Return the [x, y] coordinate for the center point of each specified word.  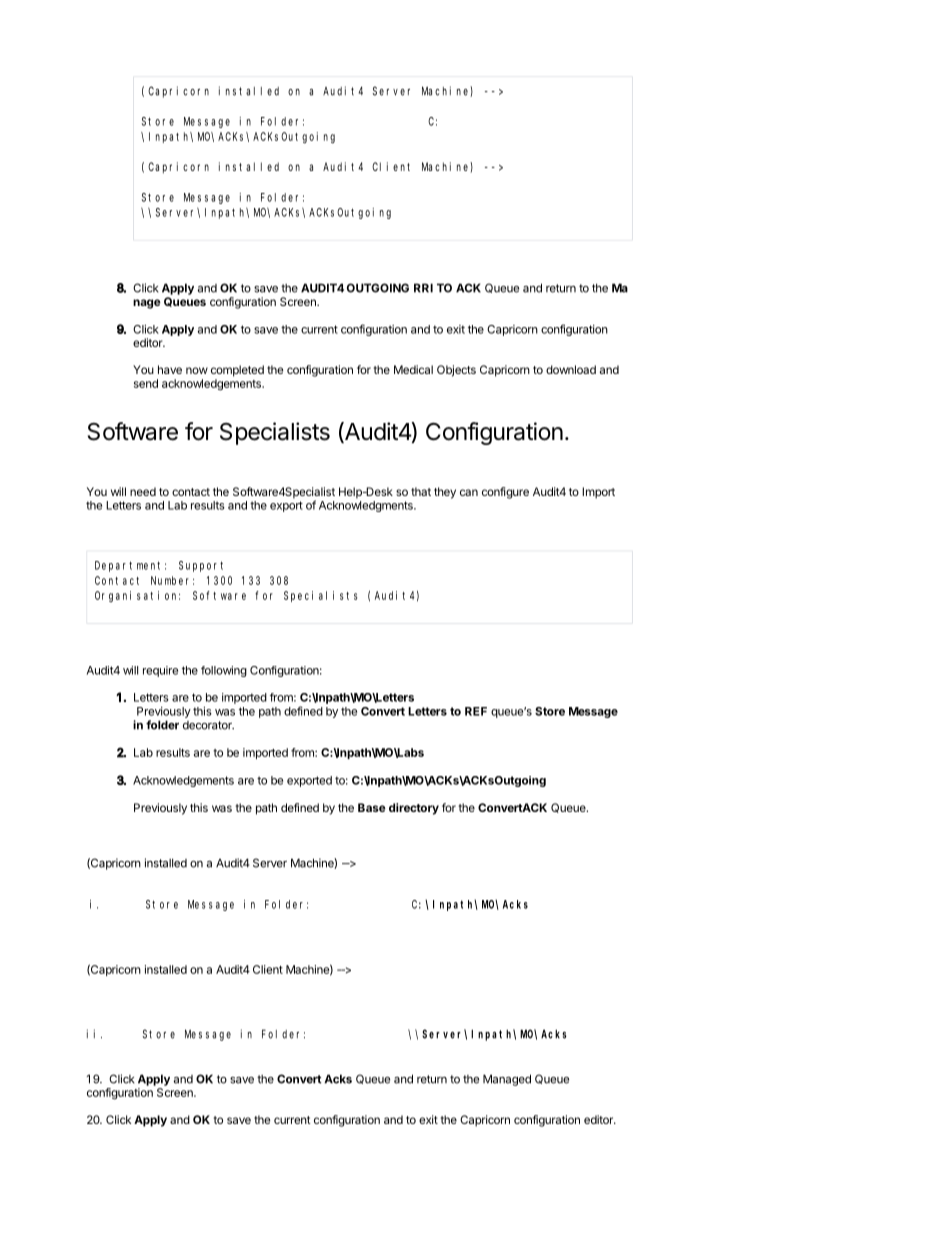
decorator [208, 725]
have [170, 369]
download [571, 369]
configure [505, 493]
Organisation [137, 596]
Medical [413, 369]
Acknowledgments [367, 506]
